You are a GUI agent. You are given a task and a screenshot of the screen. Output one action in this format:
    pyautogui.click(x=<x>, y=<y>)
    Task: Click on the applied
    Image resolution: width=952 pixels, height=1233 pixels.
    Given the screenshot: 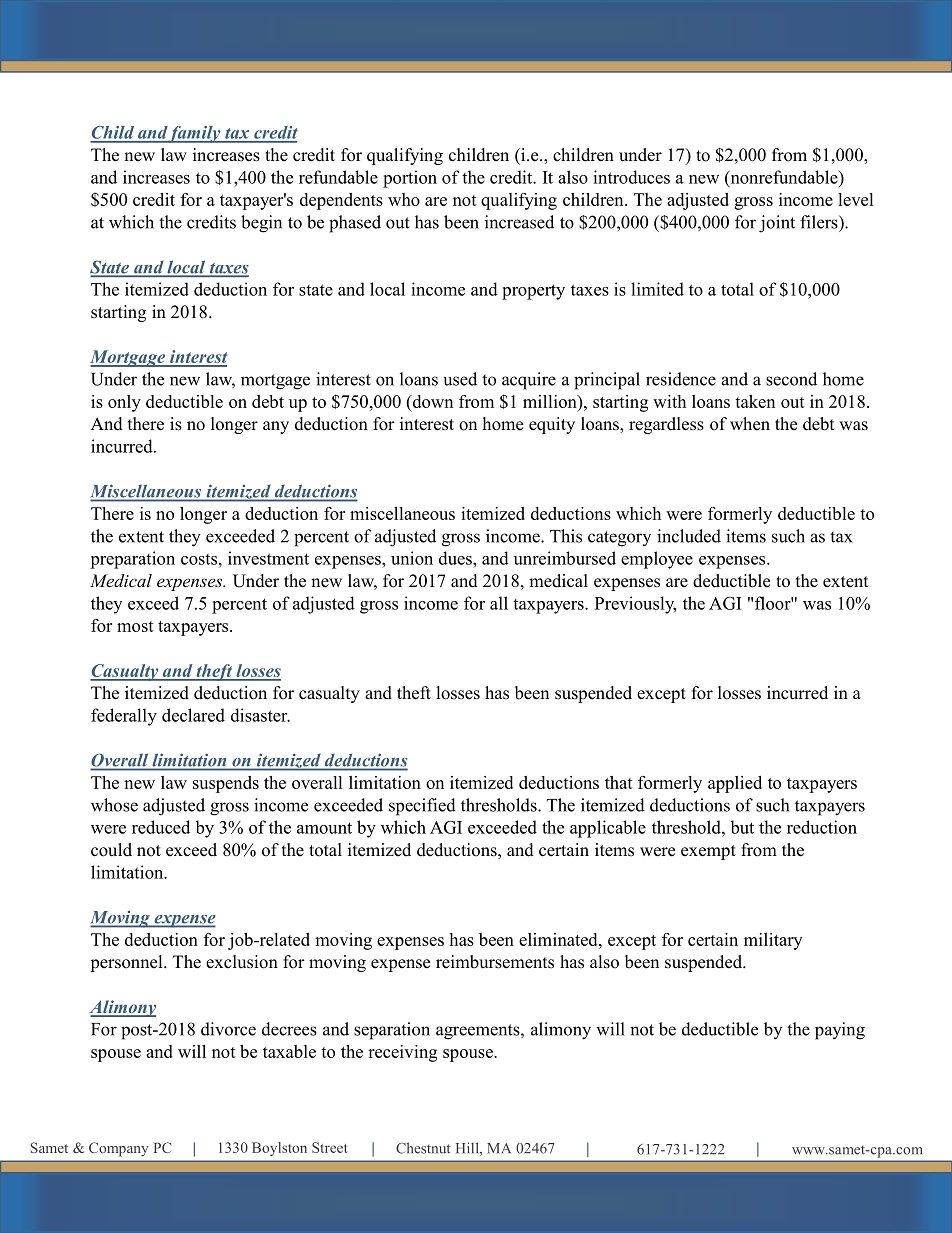 What is the action you would take?
    pyautogui.click(x=735, y=784)
